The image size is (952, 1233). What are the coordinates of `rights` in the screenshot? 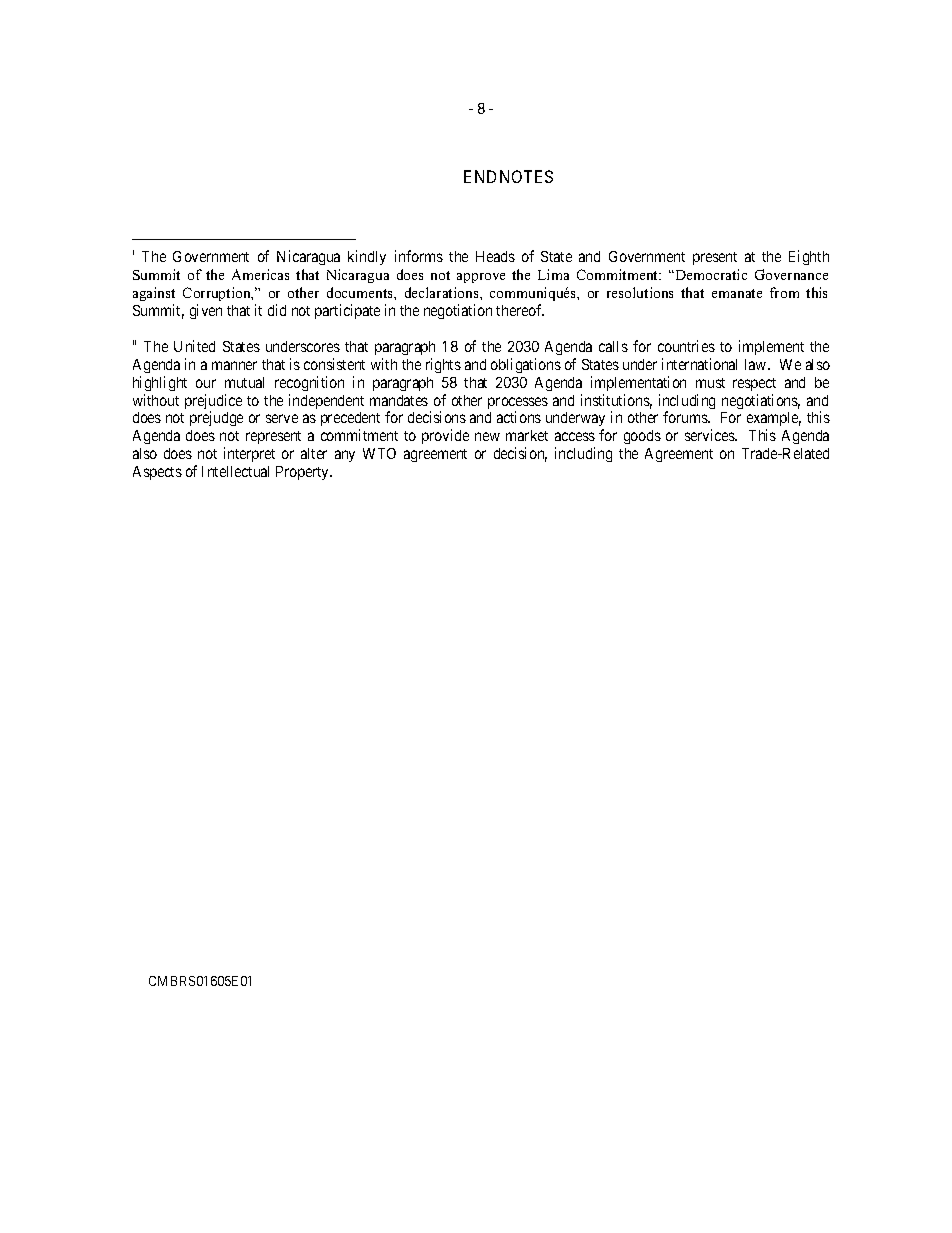 It's located at (443, 365).
